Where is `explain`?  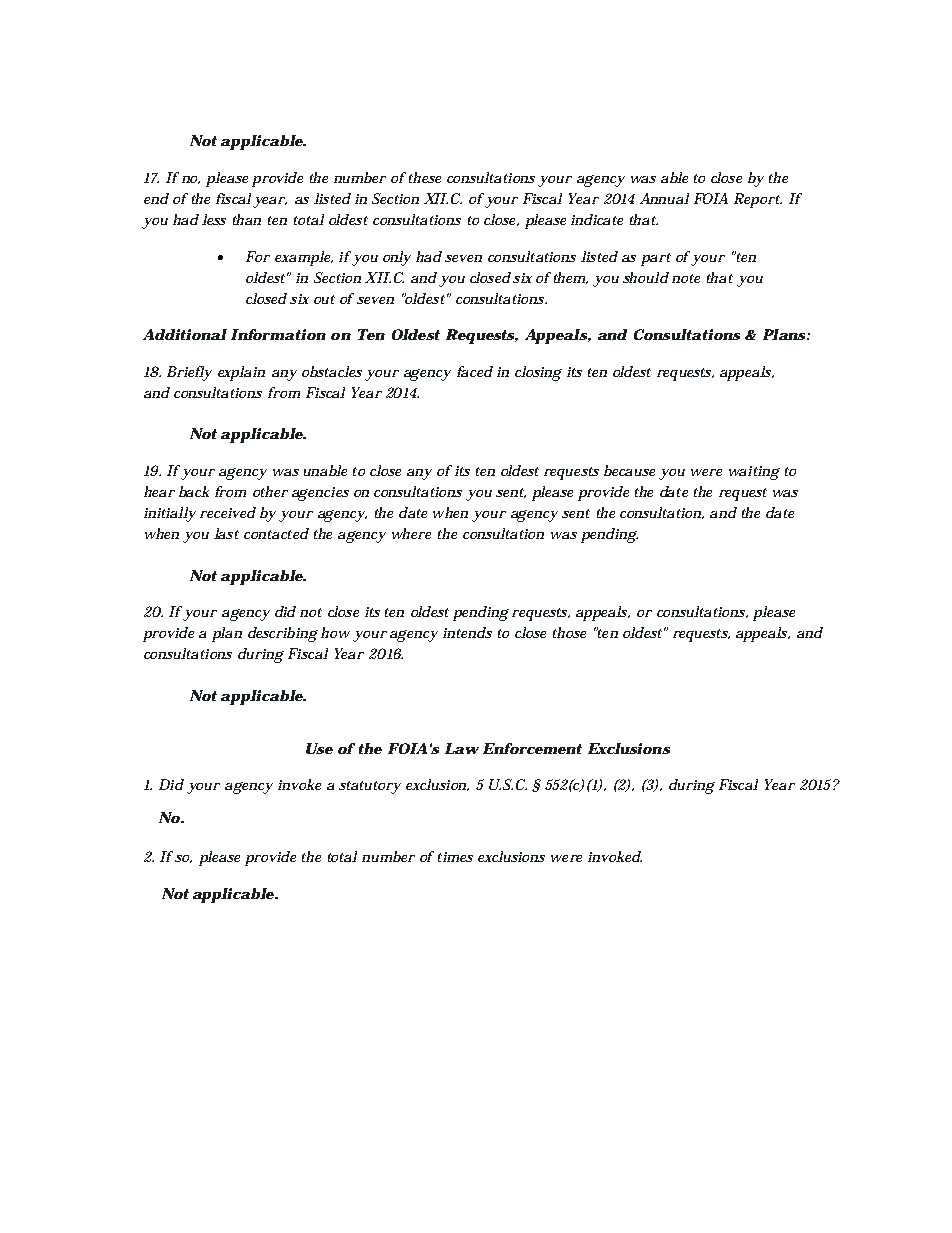
explain is located at coordinates (241, 373).
